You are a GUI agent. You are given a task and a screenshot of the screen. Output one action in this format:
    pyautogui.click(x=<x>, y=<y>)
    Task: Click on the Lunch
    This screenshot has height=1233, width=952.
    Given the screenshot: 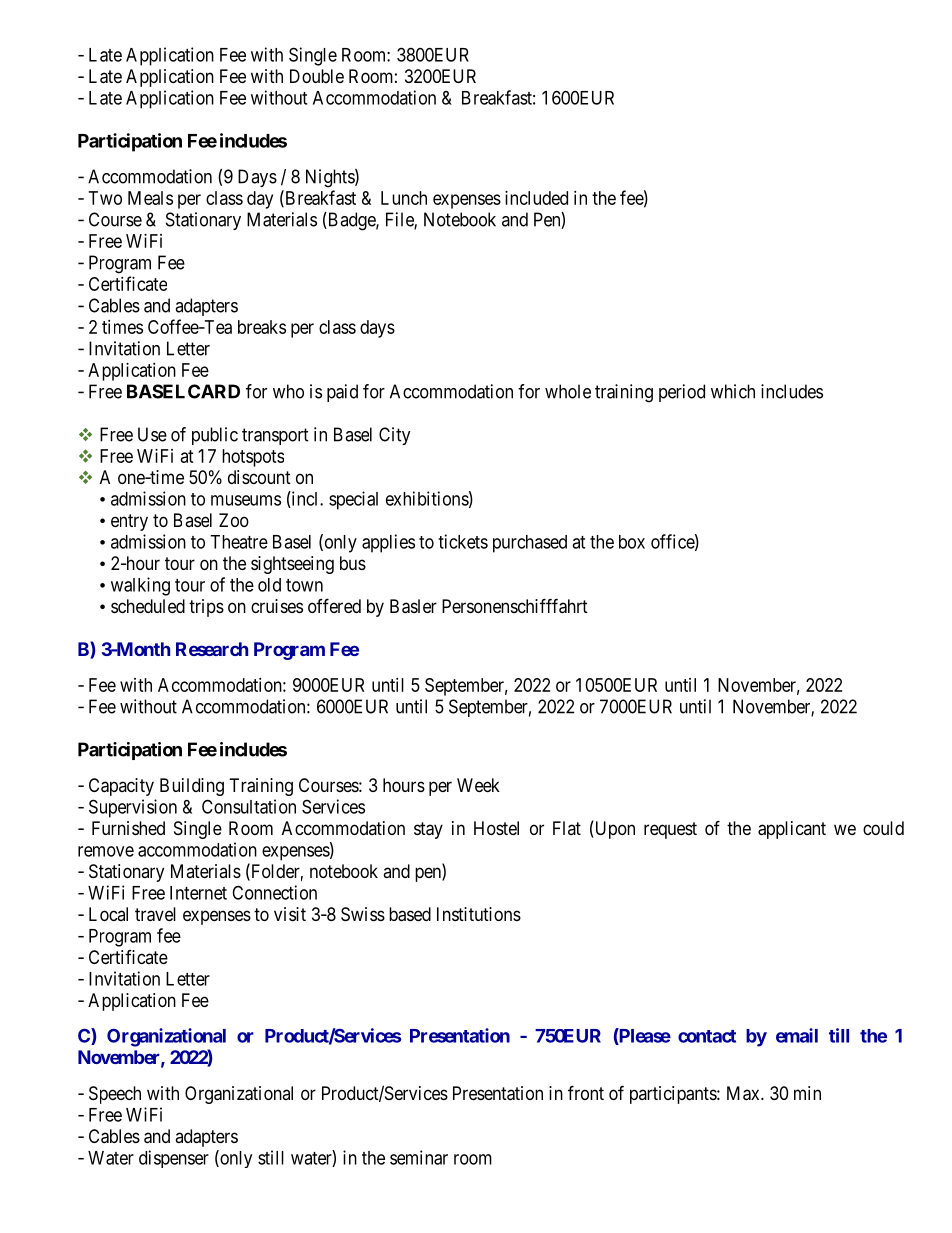 What is the action you would take?
    pyautogui.click(x=404, y=198)
